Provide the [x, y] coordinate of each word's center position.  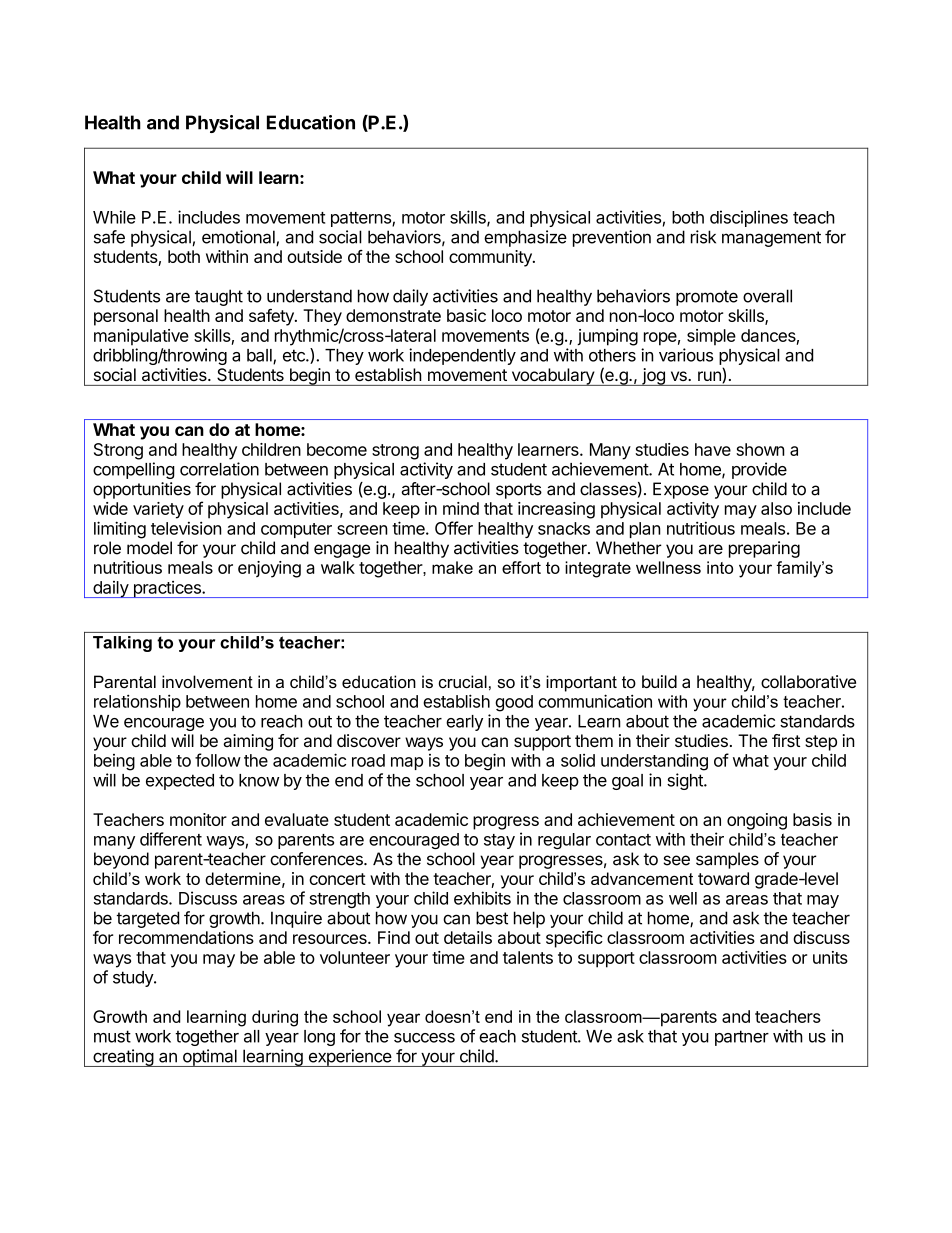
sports [519, 491]
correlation [219, 469]
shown [760, 449]
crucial [463, 681]
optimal [209, 1058]
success [424, 1038]
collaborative [808, 681]
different [171, 839]
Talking [122, 644]
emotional [239, 238]
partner [742, 1038]
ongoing [757, 821]
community [491, 258]
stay [499, 841]
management [771, 239]
